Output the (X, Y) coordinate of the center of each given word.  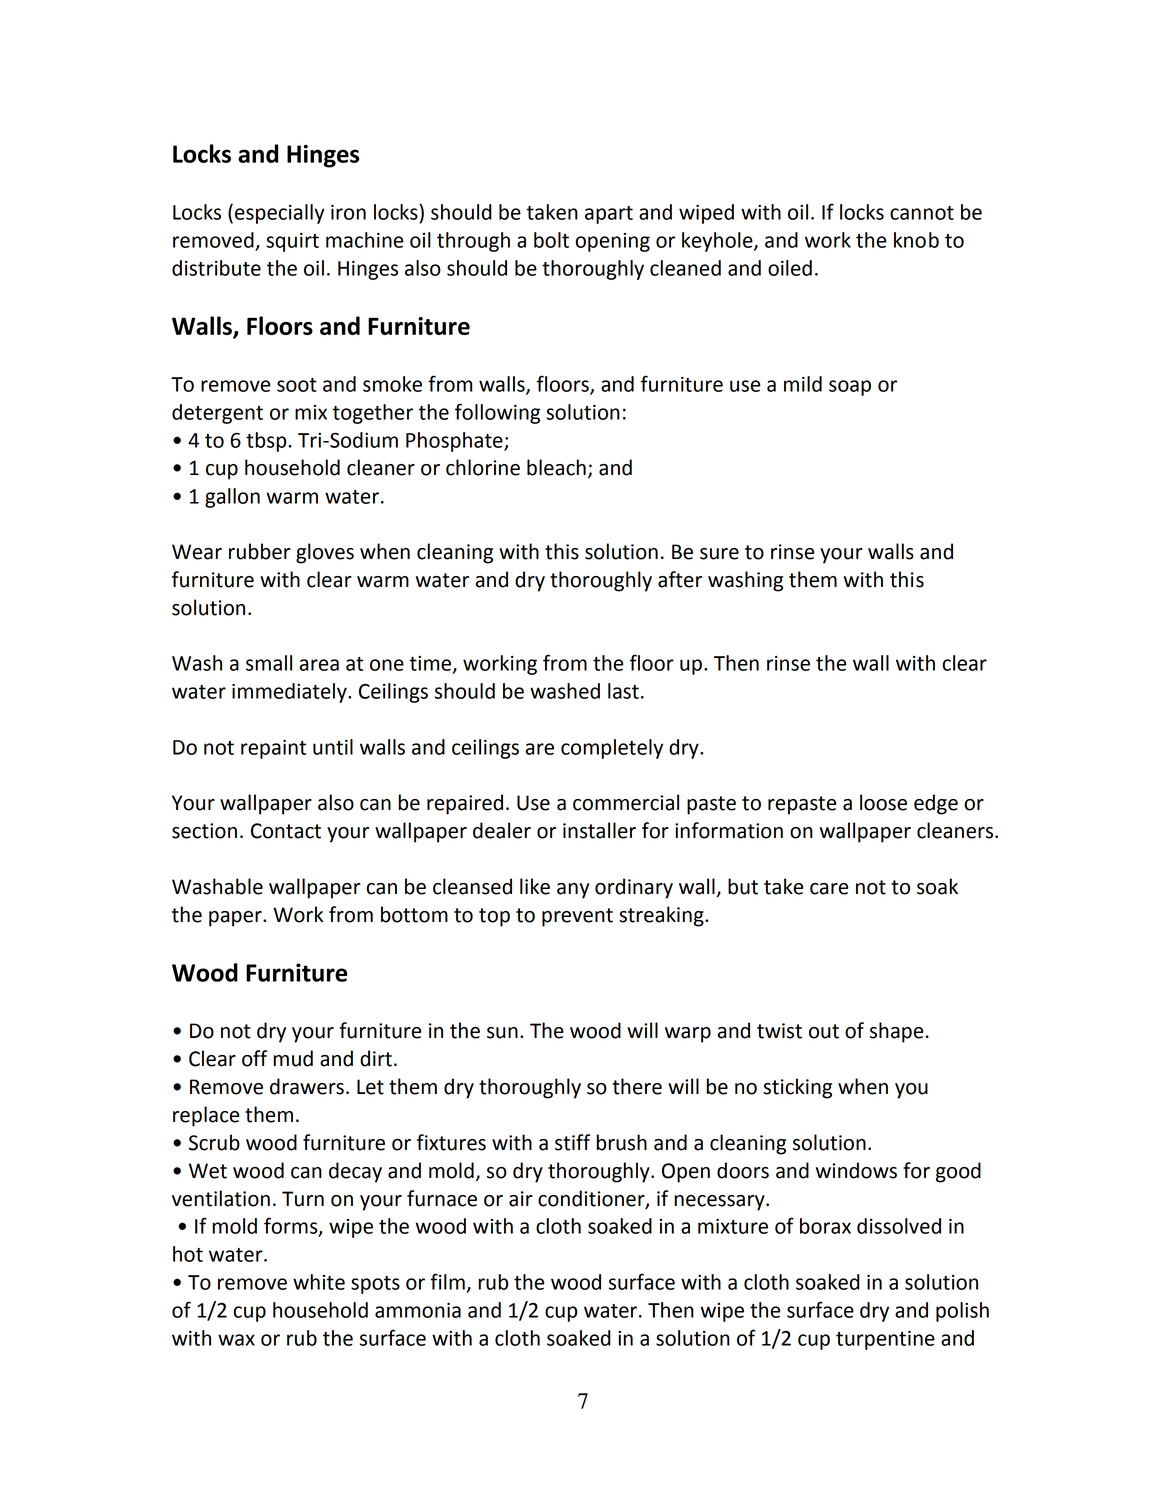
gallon (232, 498)
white (319, 1282)
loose (883, 802)
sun (502, 1033)
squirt (292, 242)
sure (719, 554)
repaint (273, 749)
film (447, 1281)
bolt (551, 240)
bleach (556, 467)
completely (612, 749)
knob (916, 240)
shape (896, 1032)
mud (293, 1058)
